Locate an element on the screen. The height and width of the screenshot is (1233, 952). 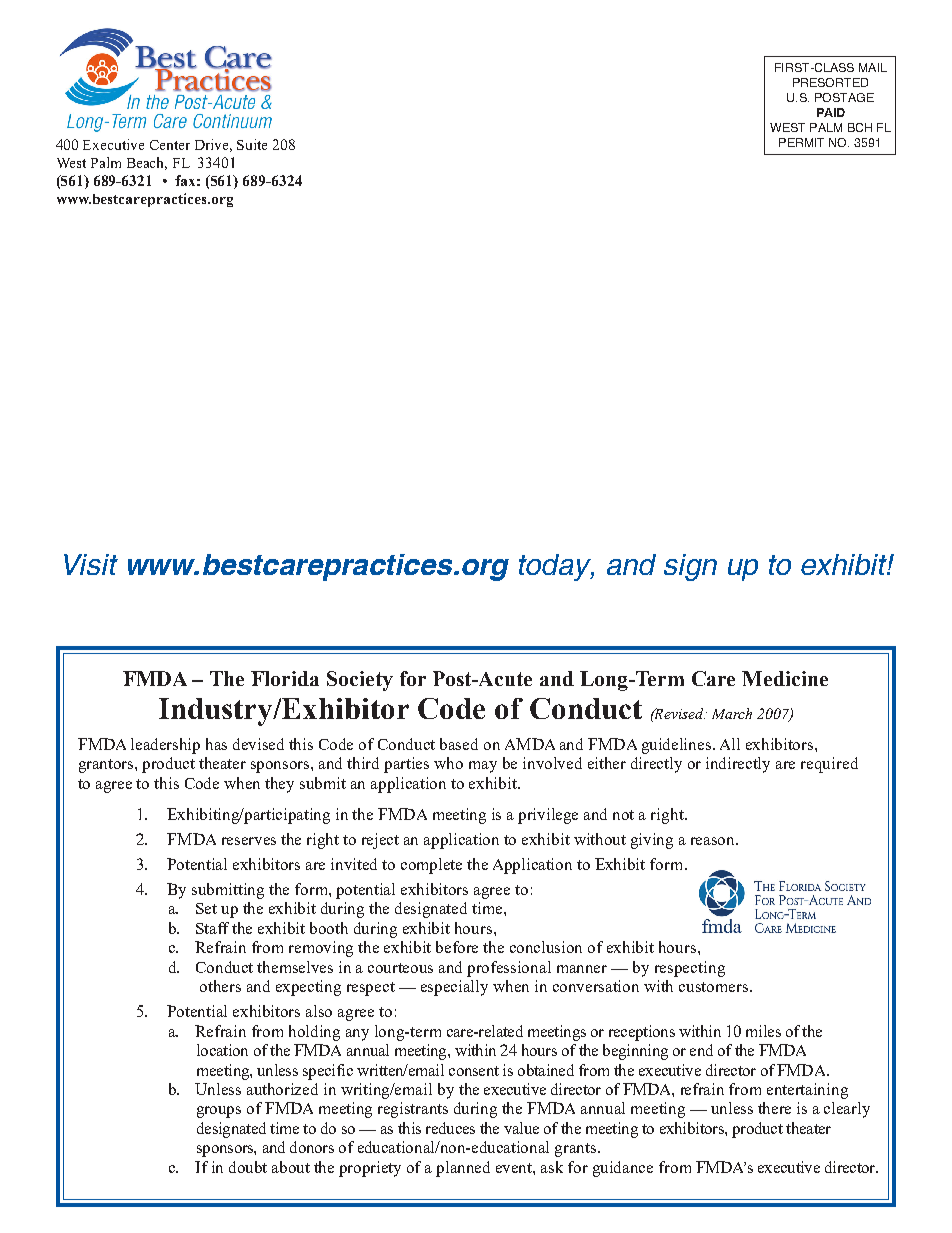
Florida is located at coordinates (285, 678).
